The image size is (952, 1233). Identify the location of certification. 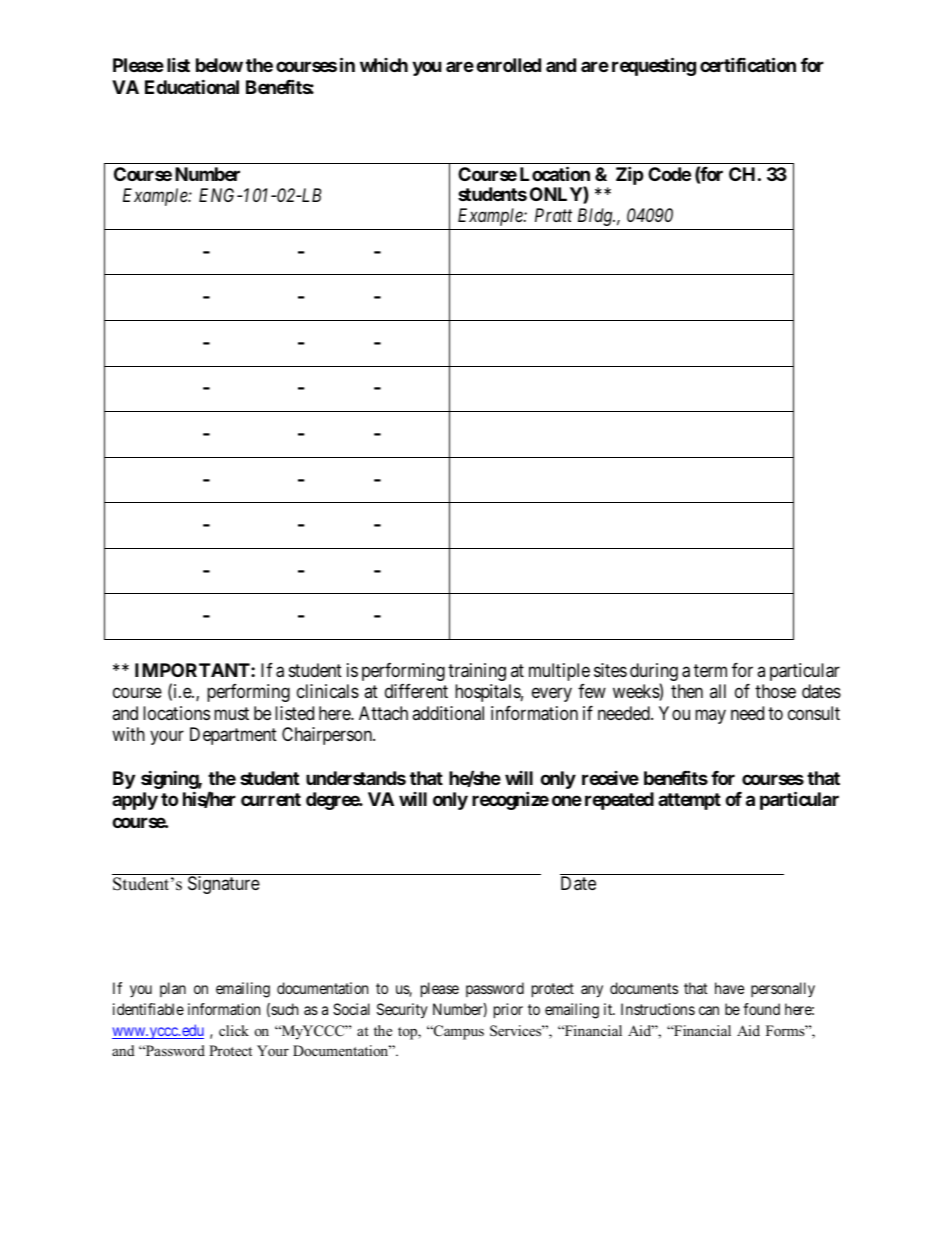
(748, 65).
